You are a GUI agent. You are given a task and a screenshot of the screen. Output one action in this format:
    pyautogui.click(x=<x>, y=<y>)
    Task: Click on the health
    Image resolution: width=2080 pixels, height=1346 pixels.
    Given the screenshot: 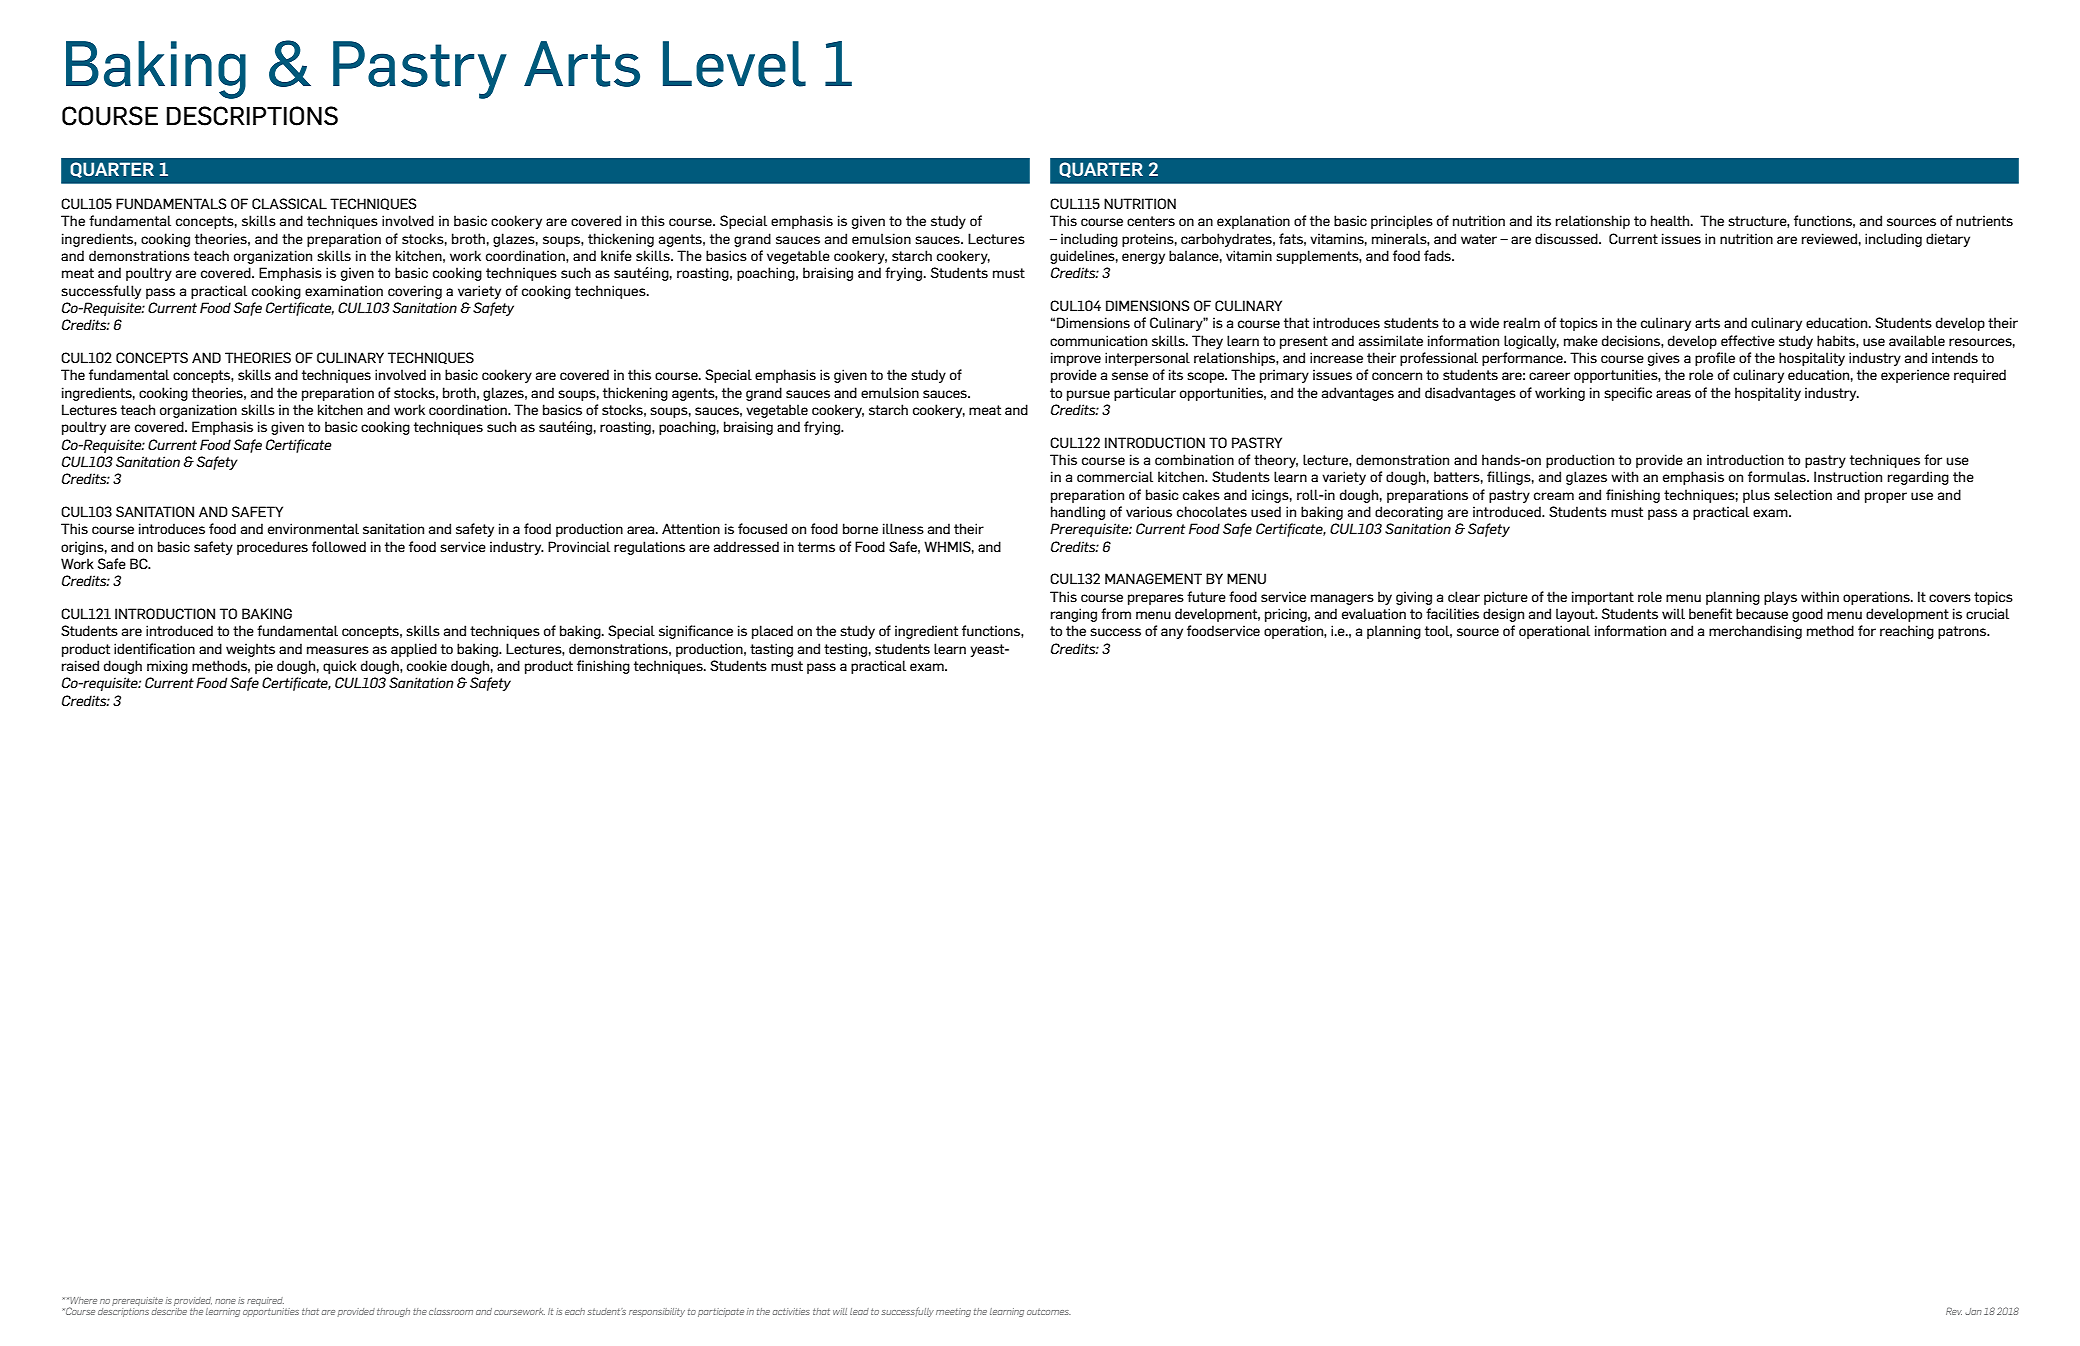 What is the action you would take?
    pyautogui.click(x=1671, y=220)
